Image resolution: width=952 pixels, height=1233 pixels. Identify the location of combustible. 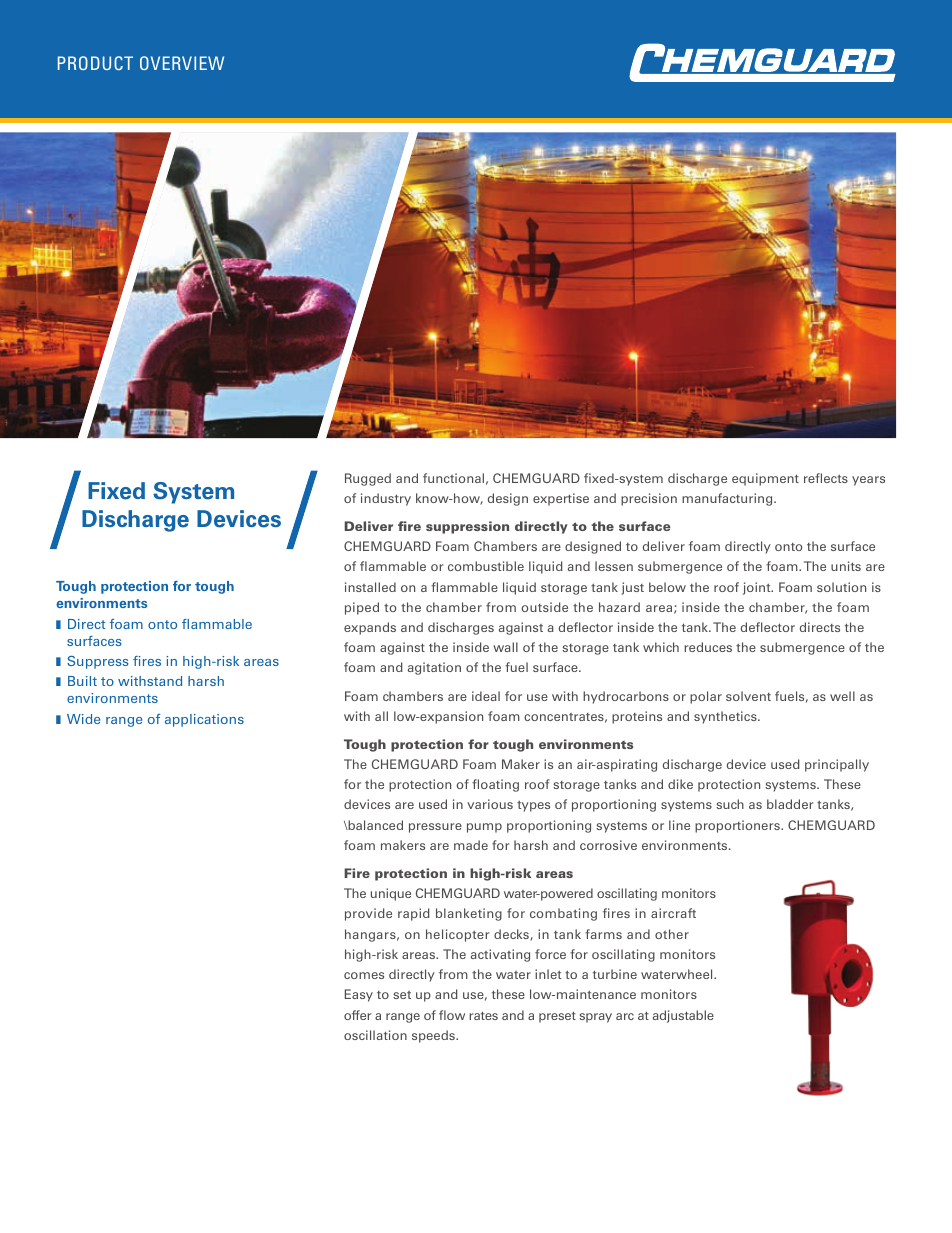
(486, 566).
